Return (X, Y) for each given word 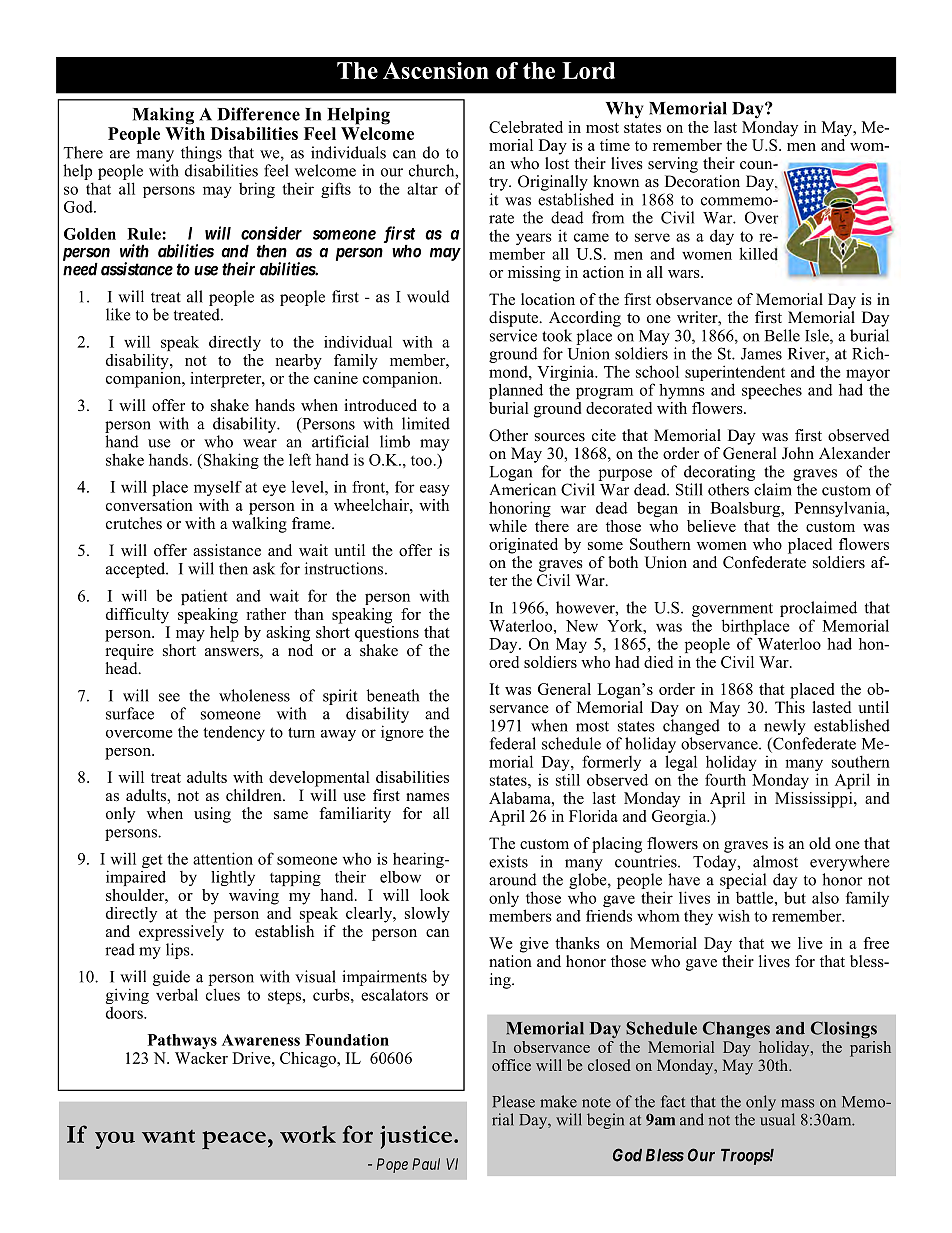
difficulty (137, 616)
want (168, 1136)
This (790, 705)
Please (513, 1101)
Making (163, 116)
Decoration (702, 181)
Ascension (436, 70)
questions (387, 632)
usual (777, 1119)
